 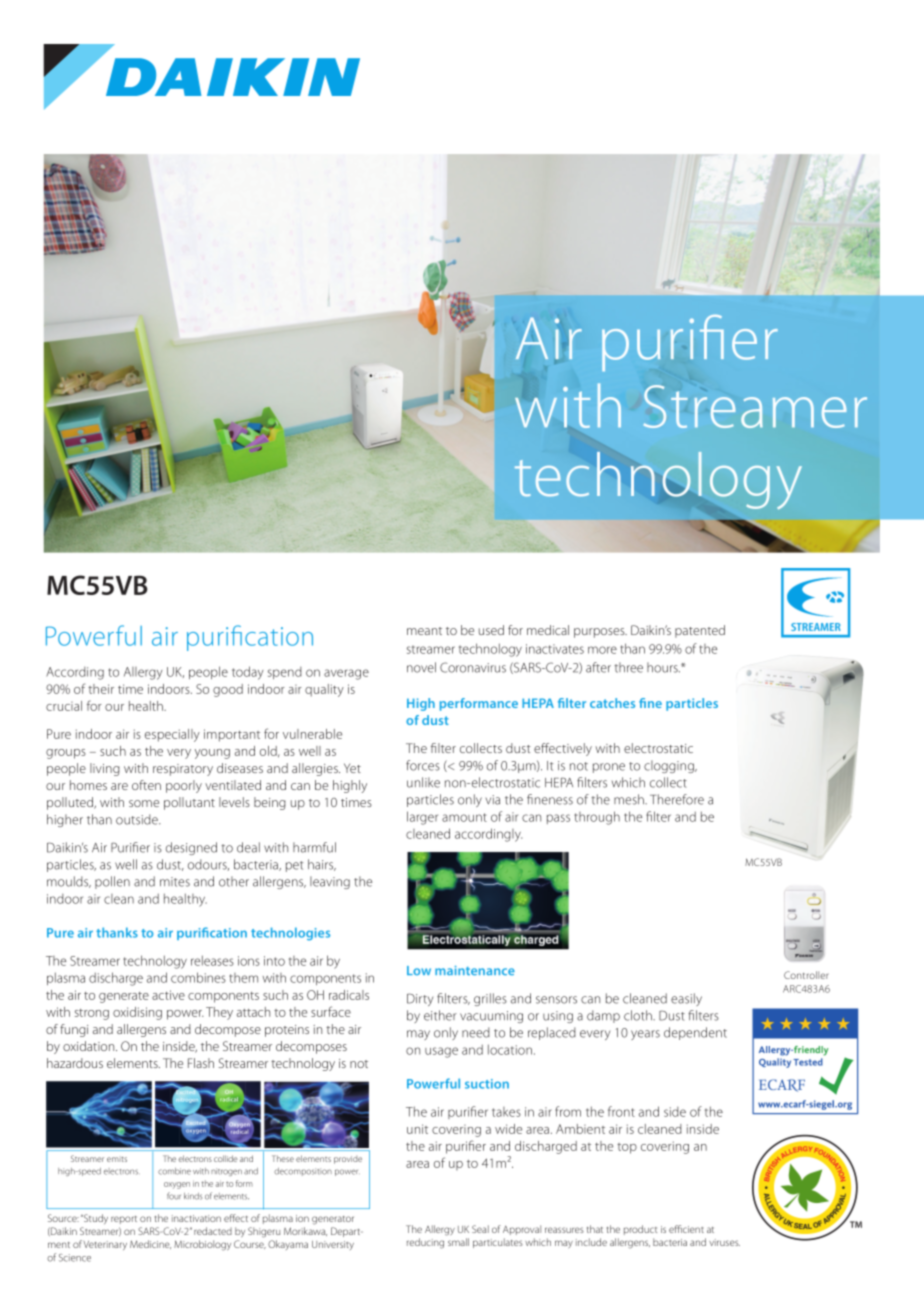 I want to click on reducing, so click(x=425, y=1243).
